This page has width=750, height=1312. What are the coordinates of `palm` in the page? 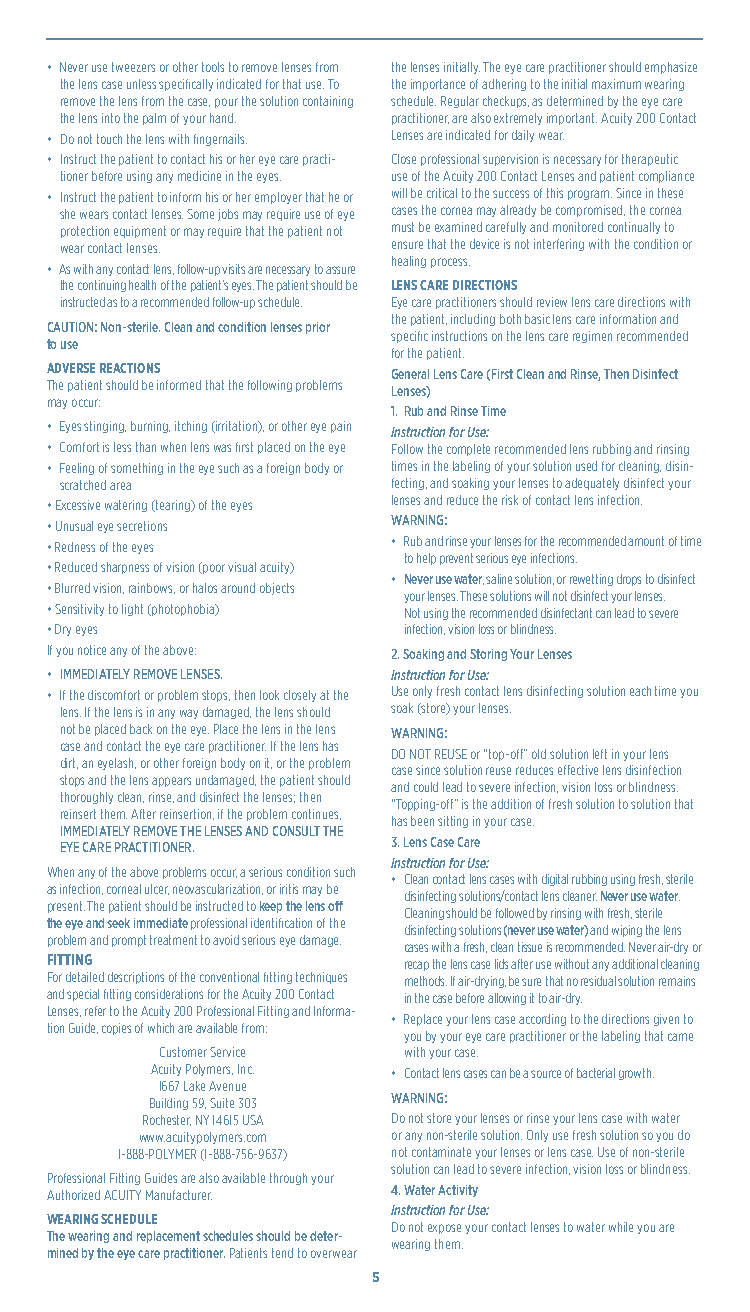 It's located at (154, 119).
